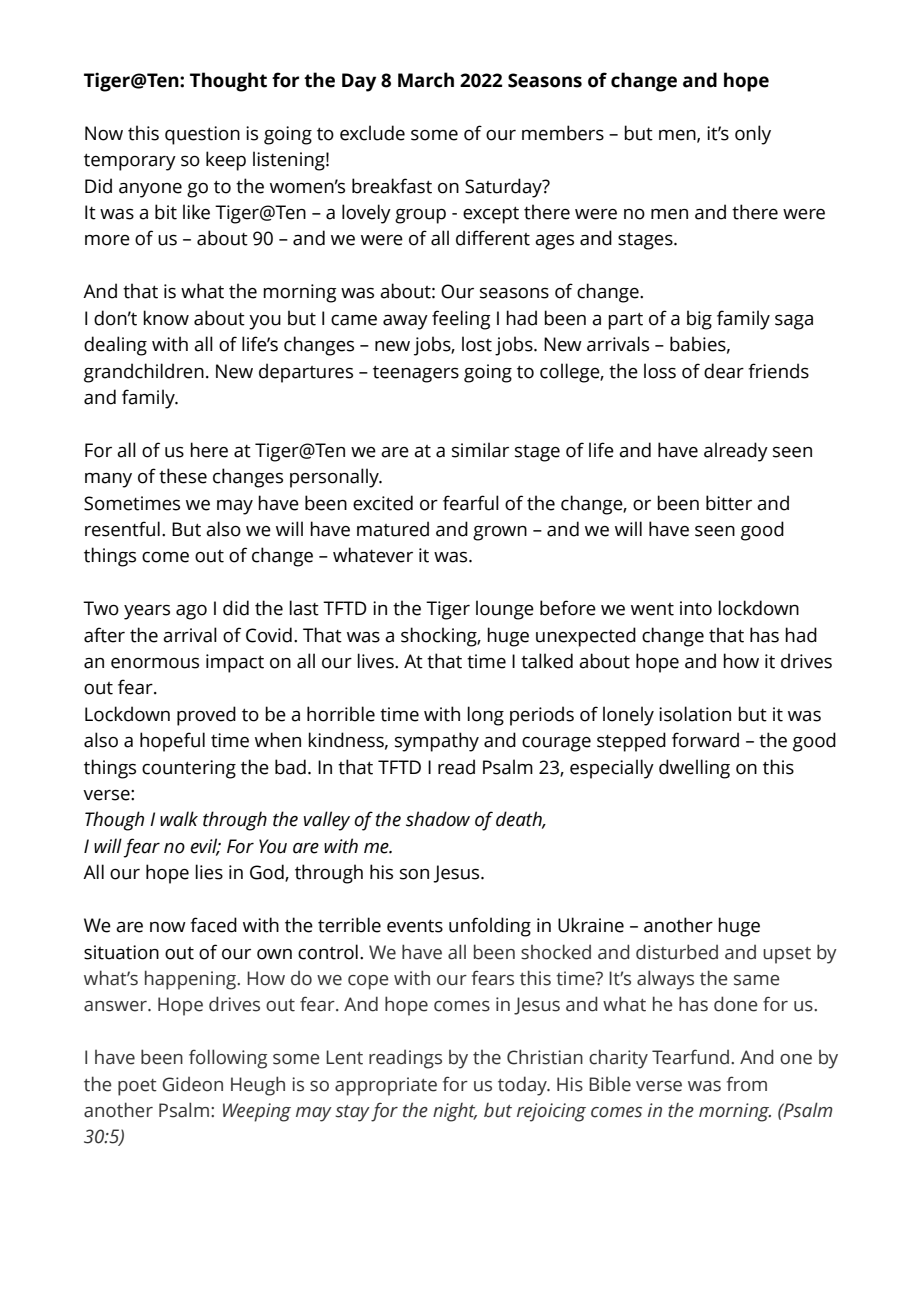 This screenshot has height=1308, width=924. What do you see at coordinates (202, 135) in the screenshot?
I see `question` at bounding box center [202, 135].
